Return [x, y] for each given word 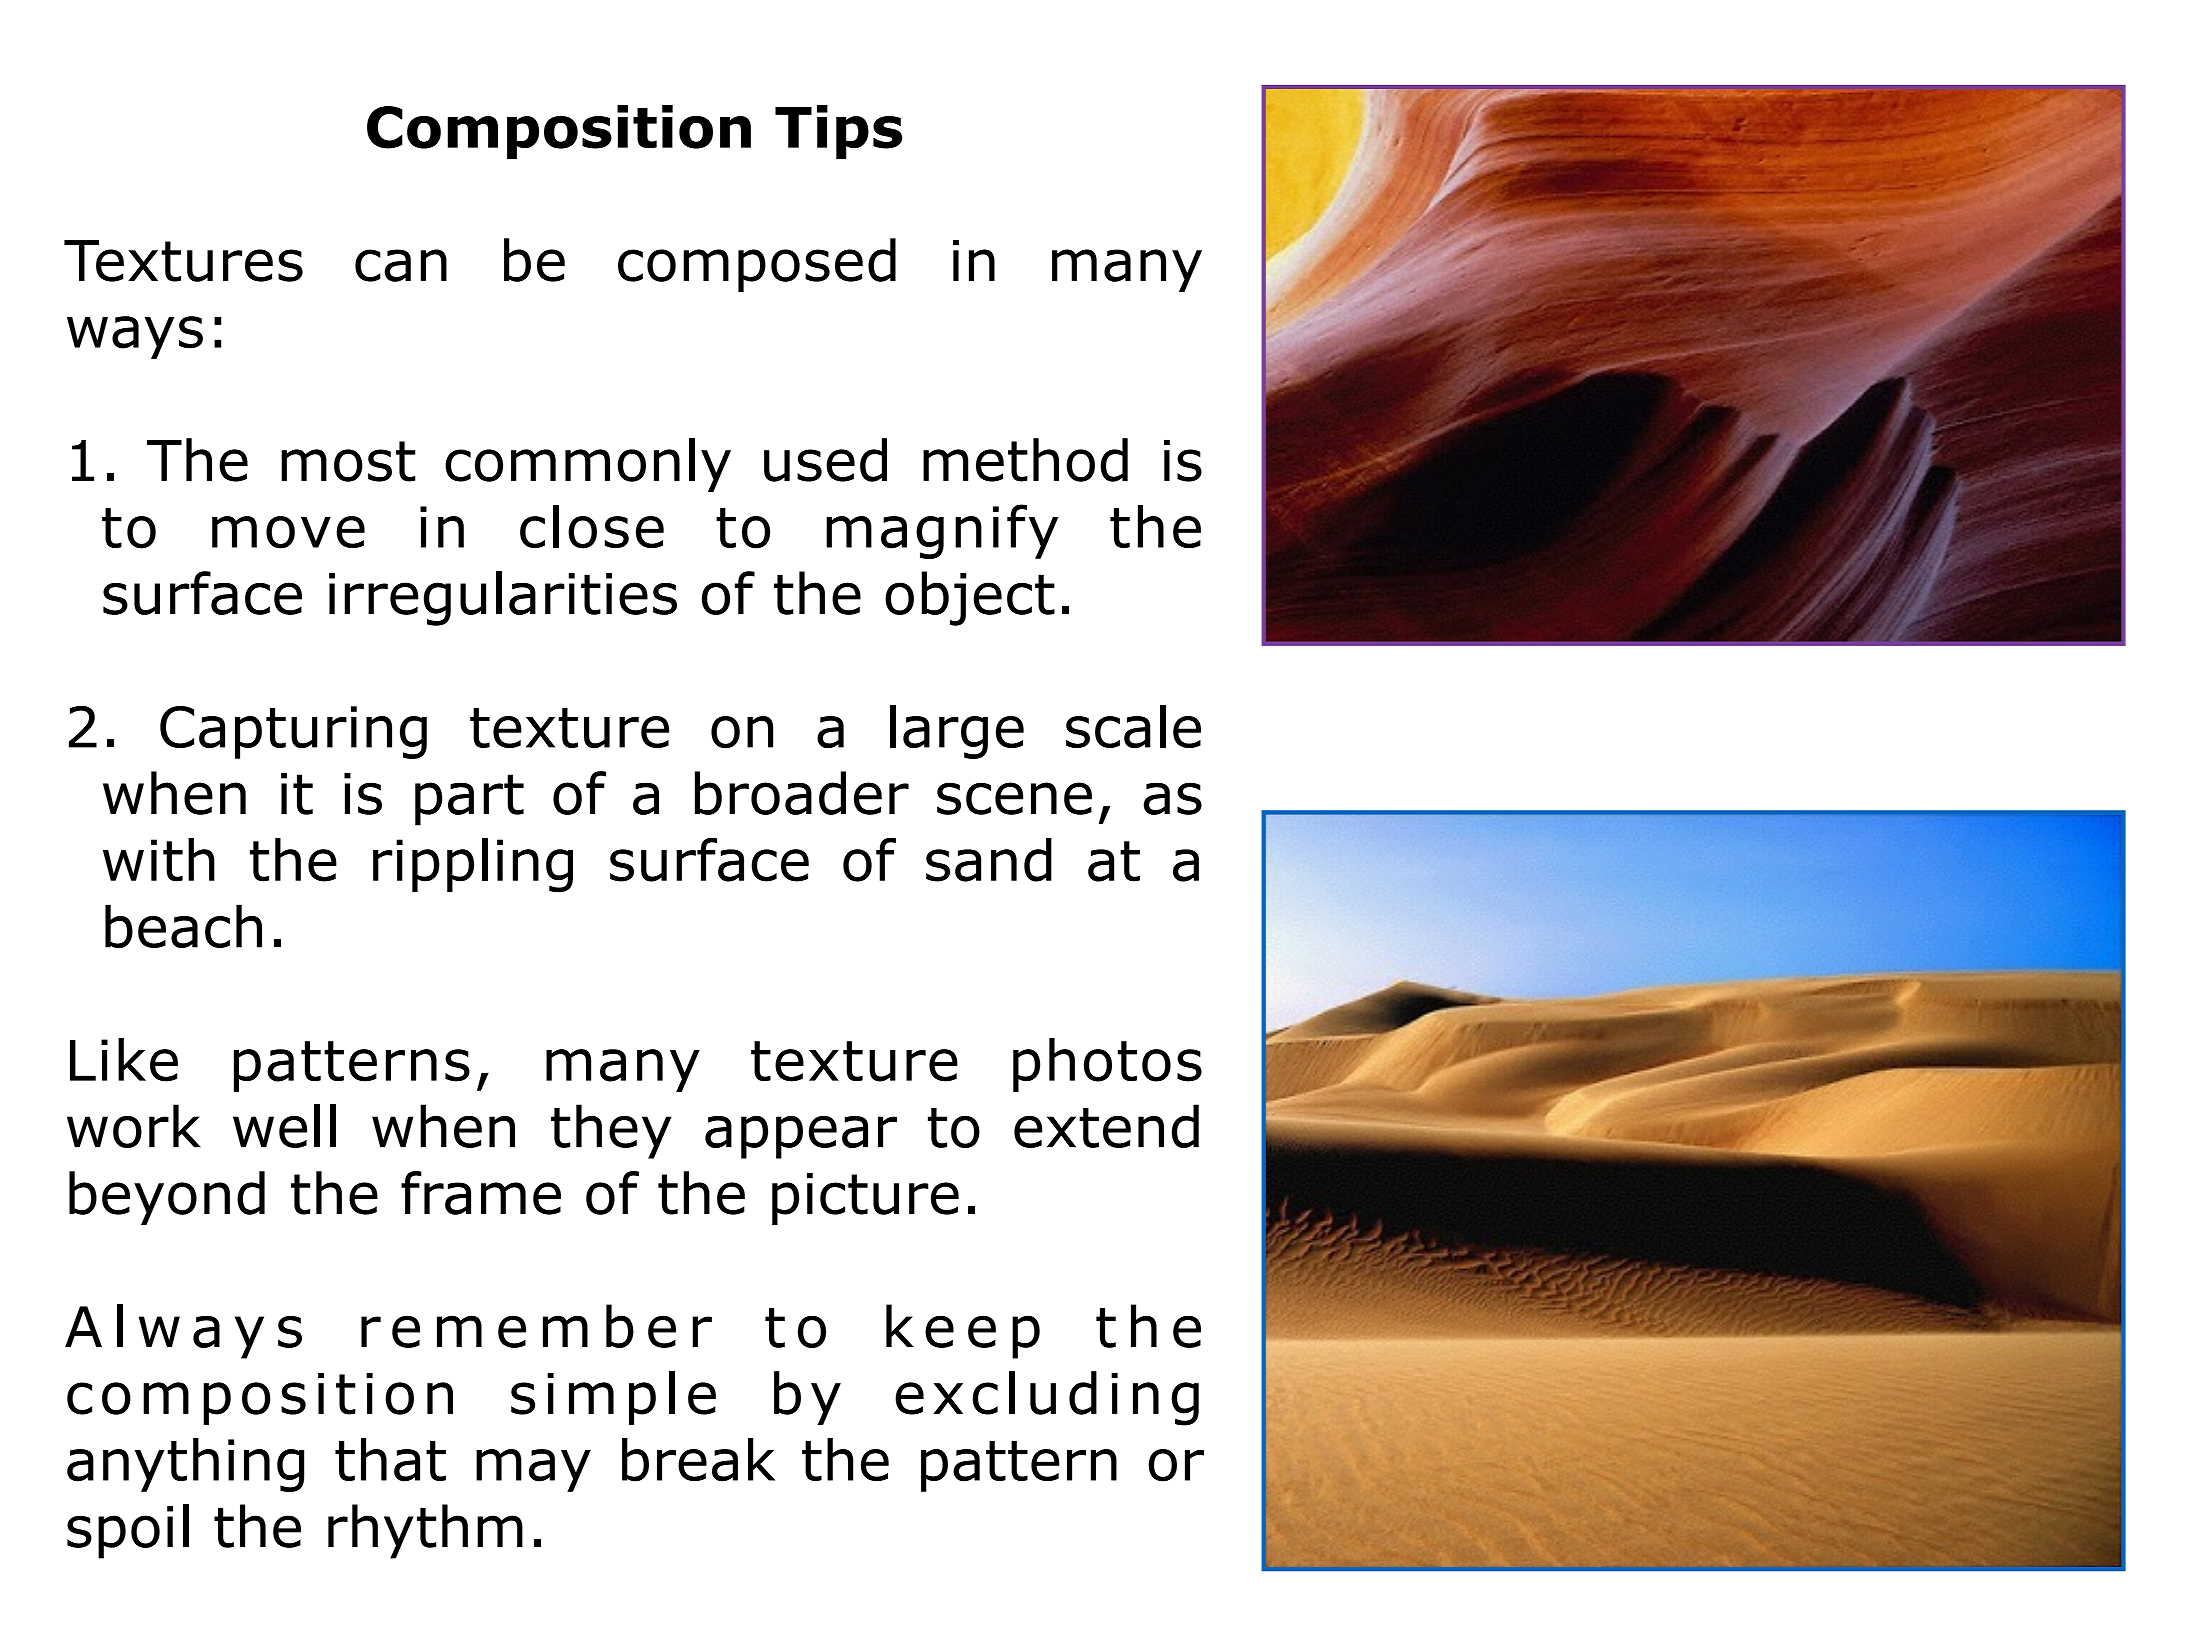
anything [185, 1465]
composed [757, 265]
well [284, 1126]
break [698, 1460]
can [401, 265]
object [970, 598]
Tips [838, 132]
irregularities [503, 598]
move [288, 532]
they [611, 1131]
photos [1107, 1065]
